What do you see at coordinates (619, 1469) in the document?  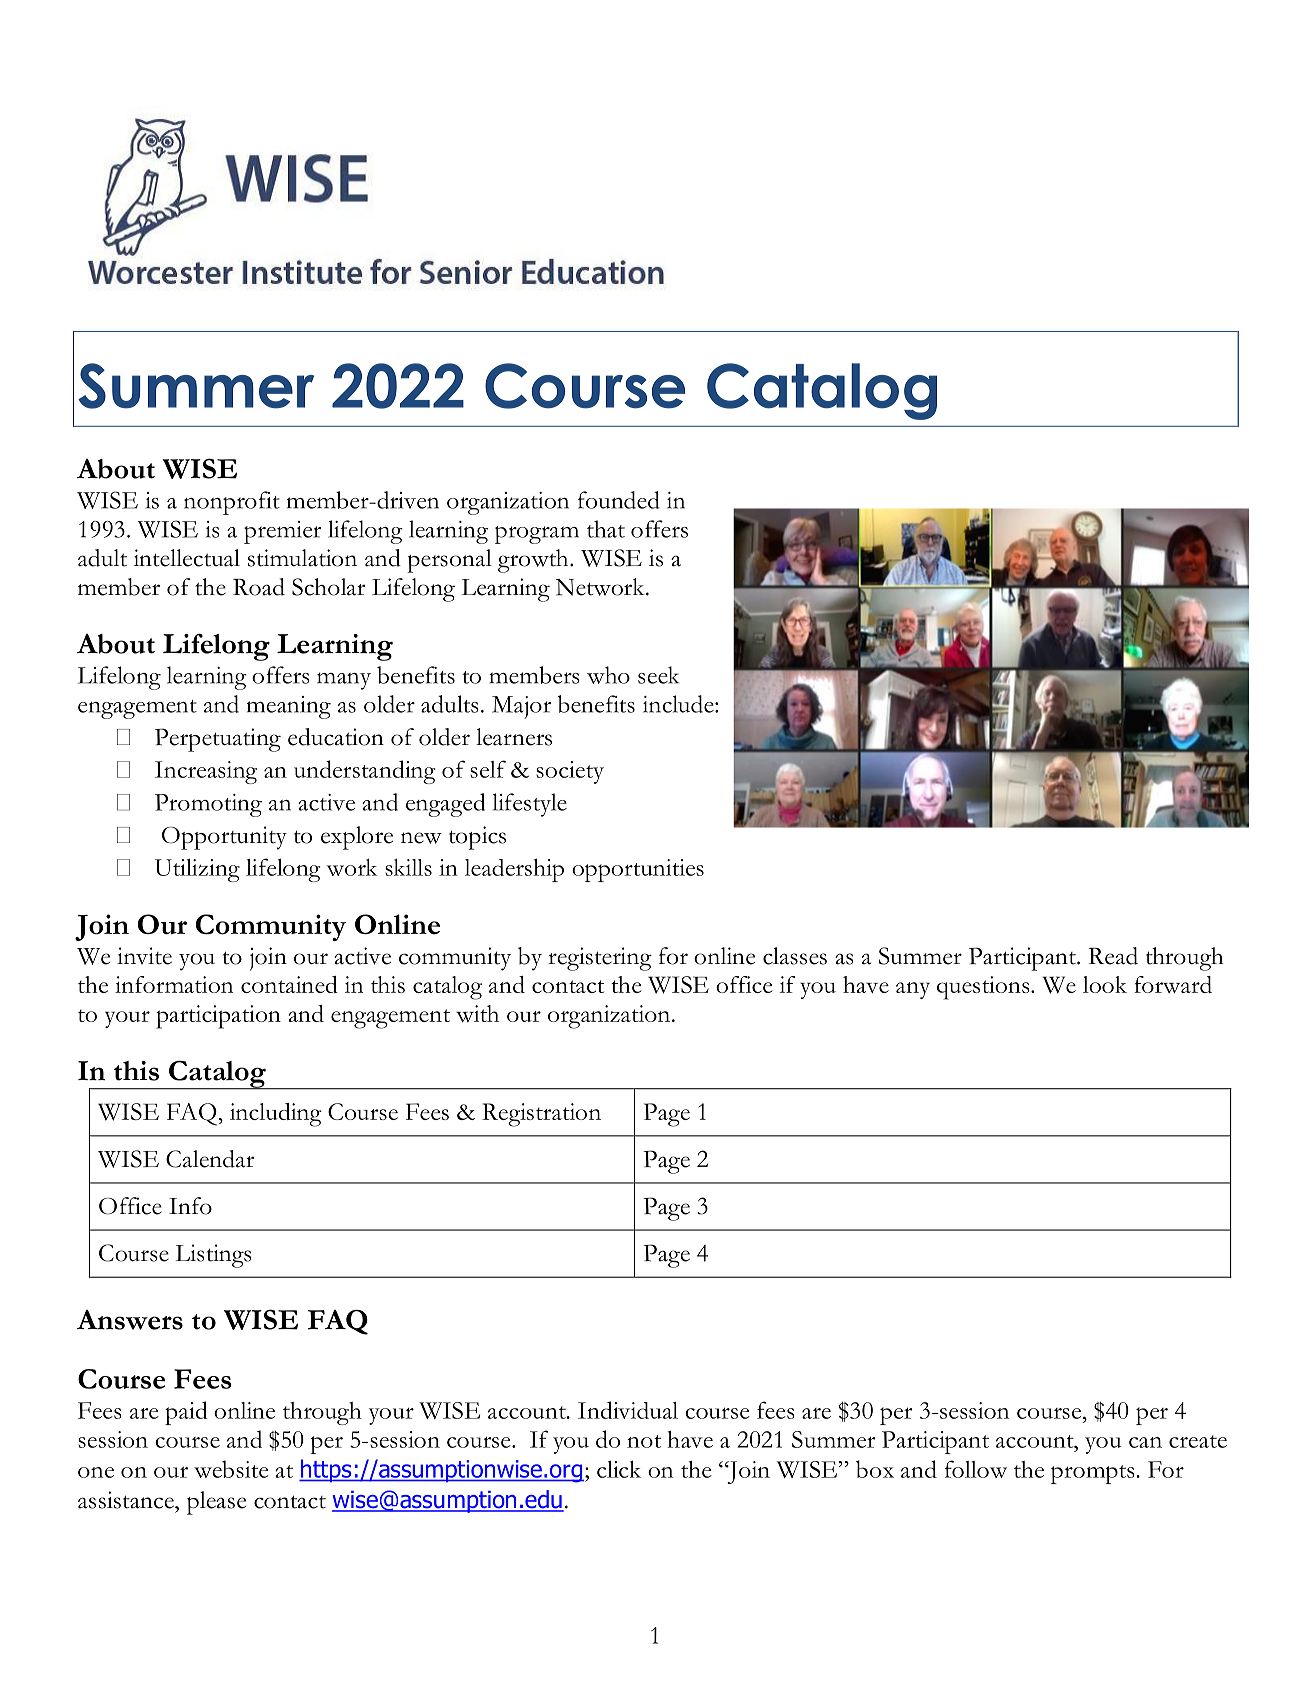 I see `click` at bounding box center [619, 1469].
